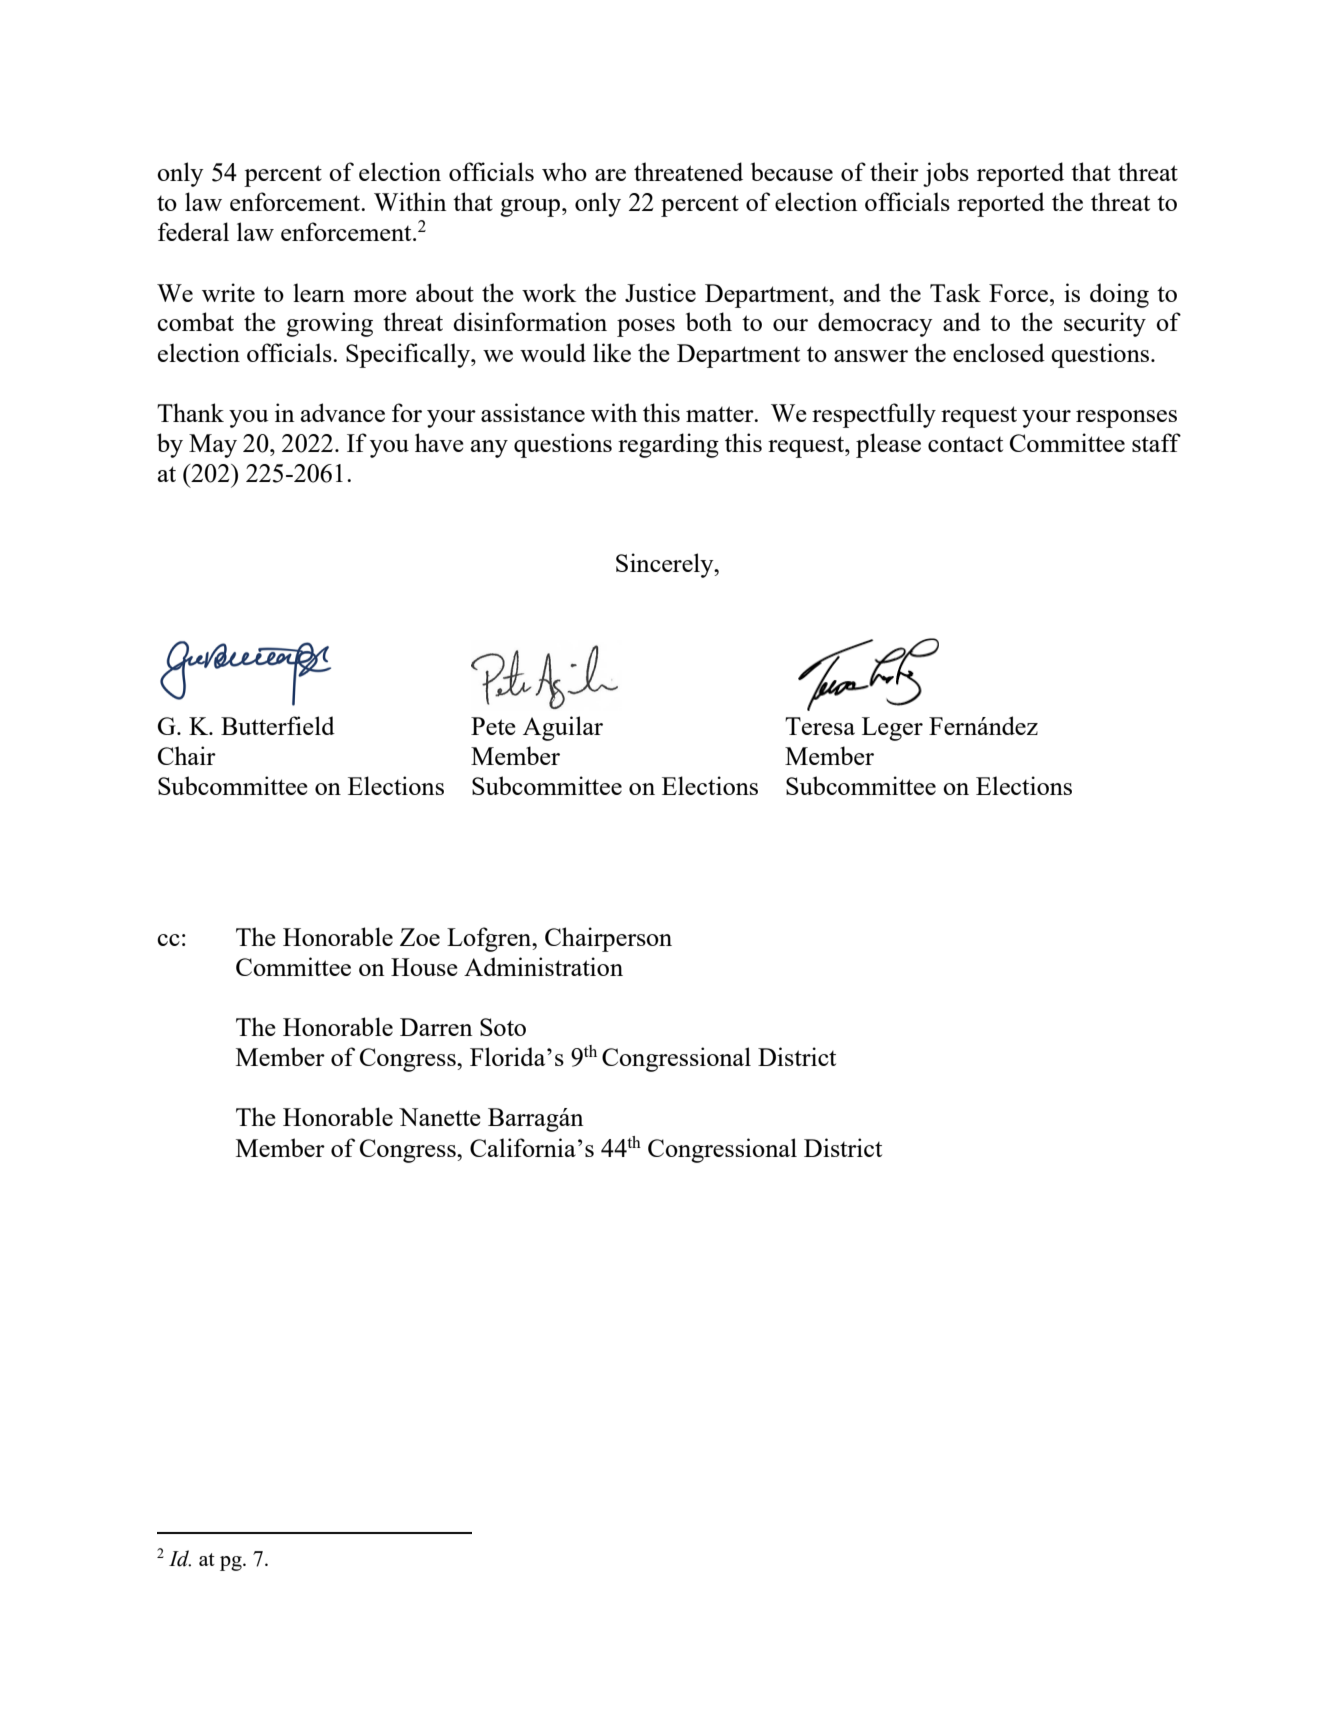  Describe the element at coordinates (278, 725) in the image. I see `Butterfield` at that location.
